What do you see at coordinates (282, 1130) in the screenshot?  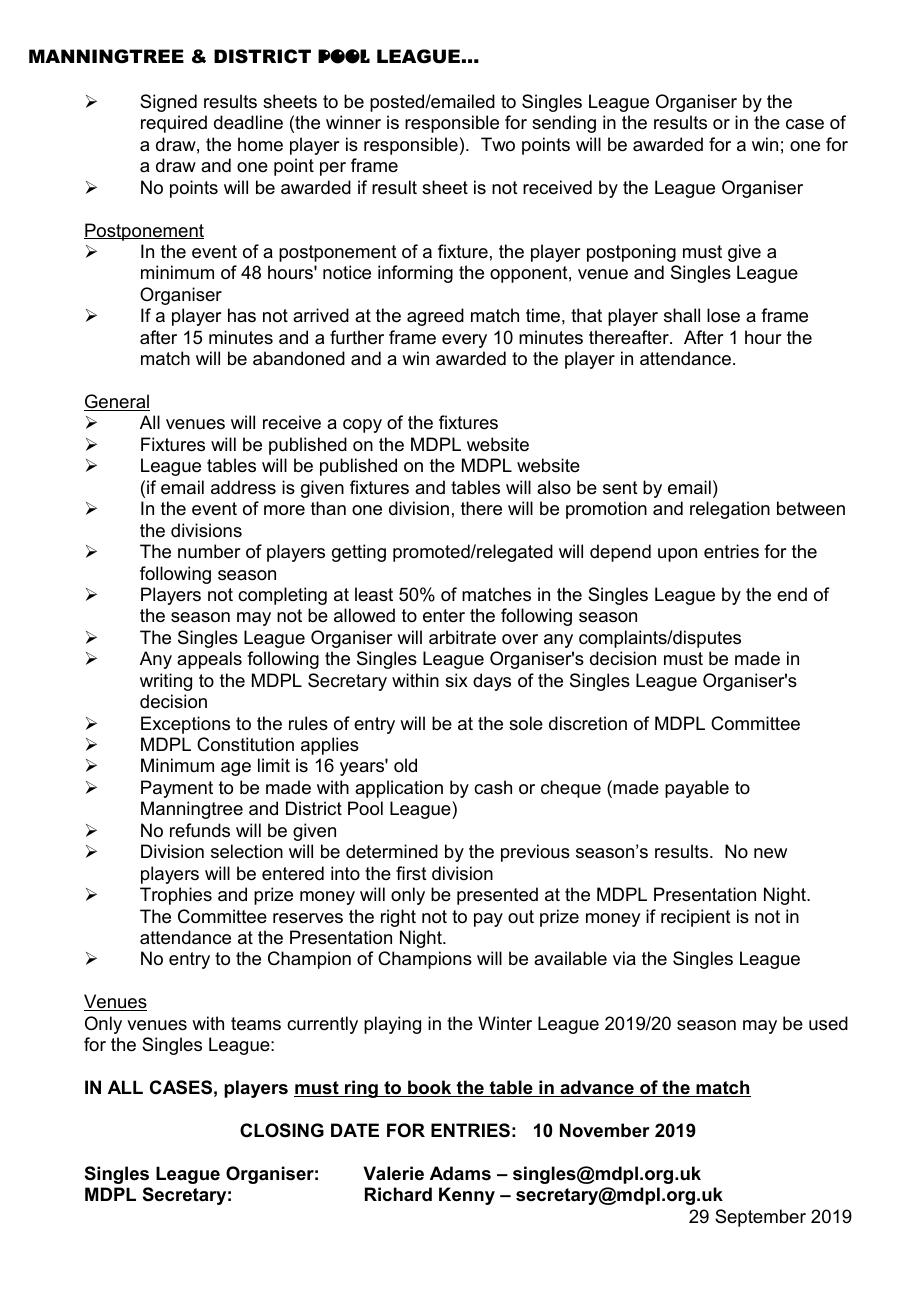 I see `CLOSING` at bounding box center [282, 1130].
